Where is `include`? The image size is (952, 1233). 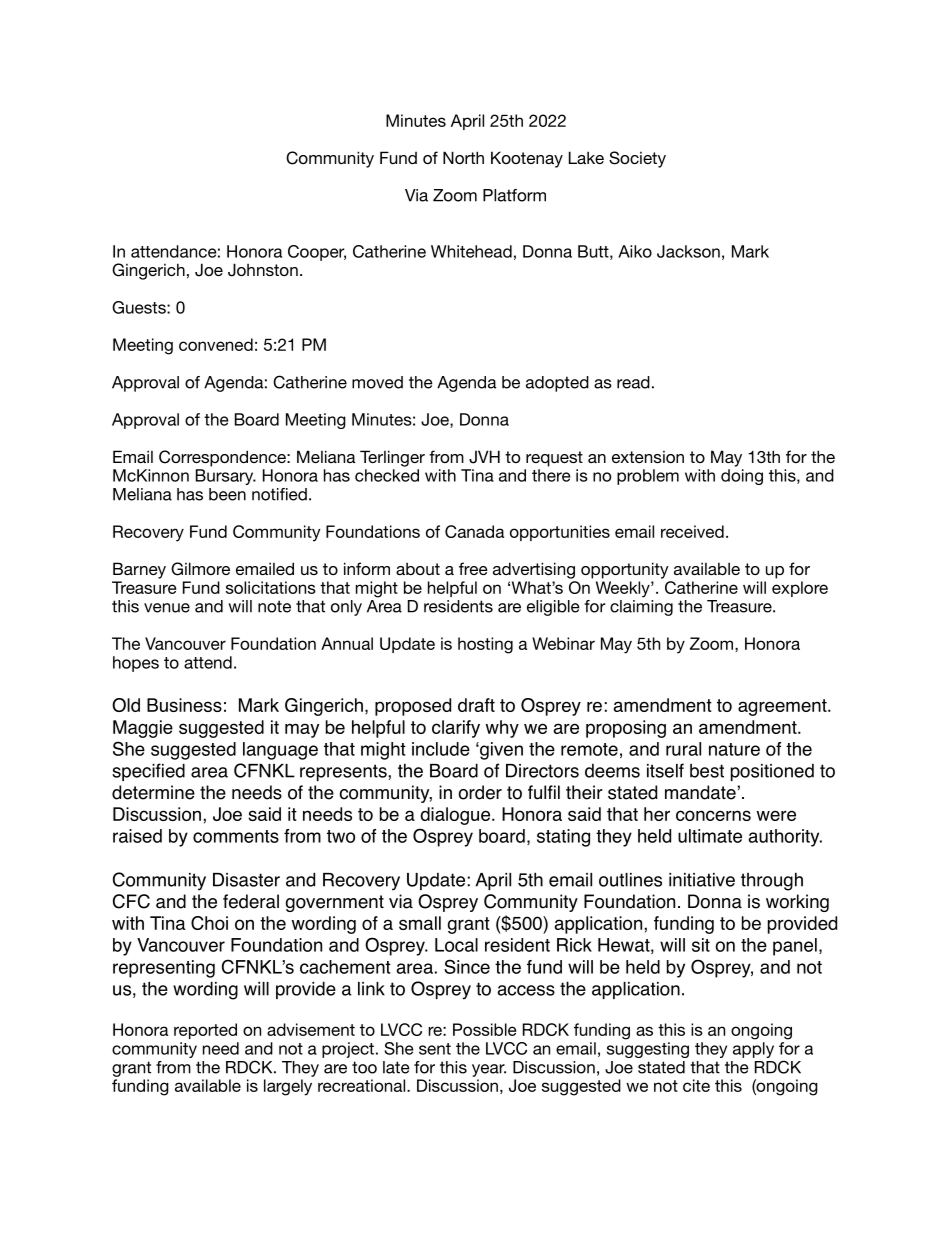
include is located at coordinates (441, 749).
